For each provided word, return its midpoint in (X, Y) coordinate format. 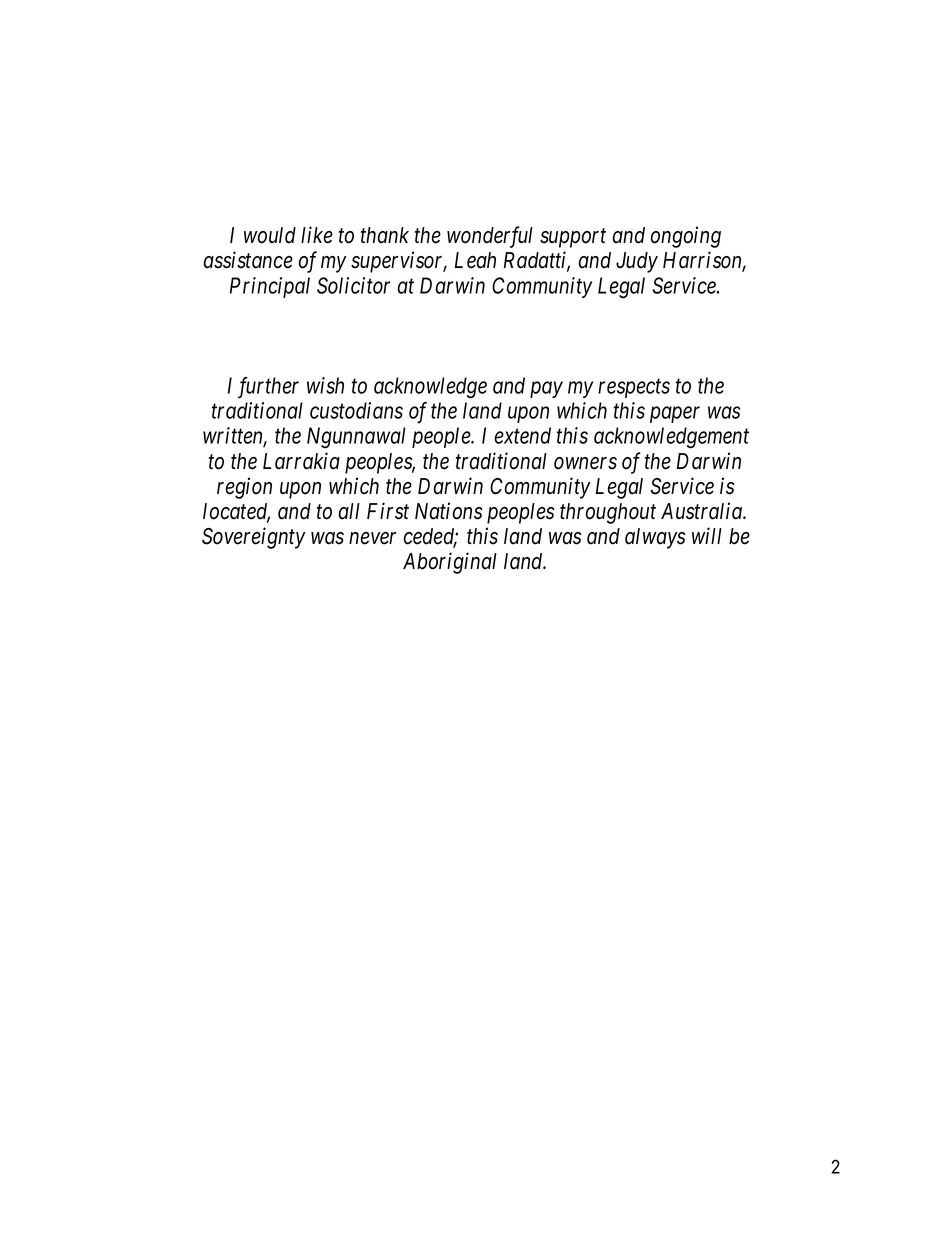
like (317, 235)
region (244, 488)
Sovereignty (254, 538)
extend (523, 435)
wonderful (490, 237)
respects (634, 388)
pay (546, 390)
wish (325, 385)
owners (585, 463)
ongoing (686, 237)
